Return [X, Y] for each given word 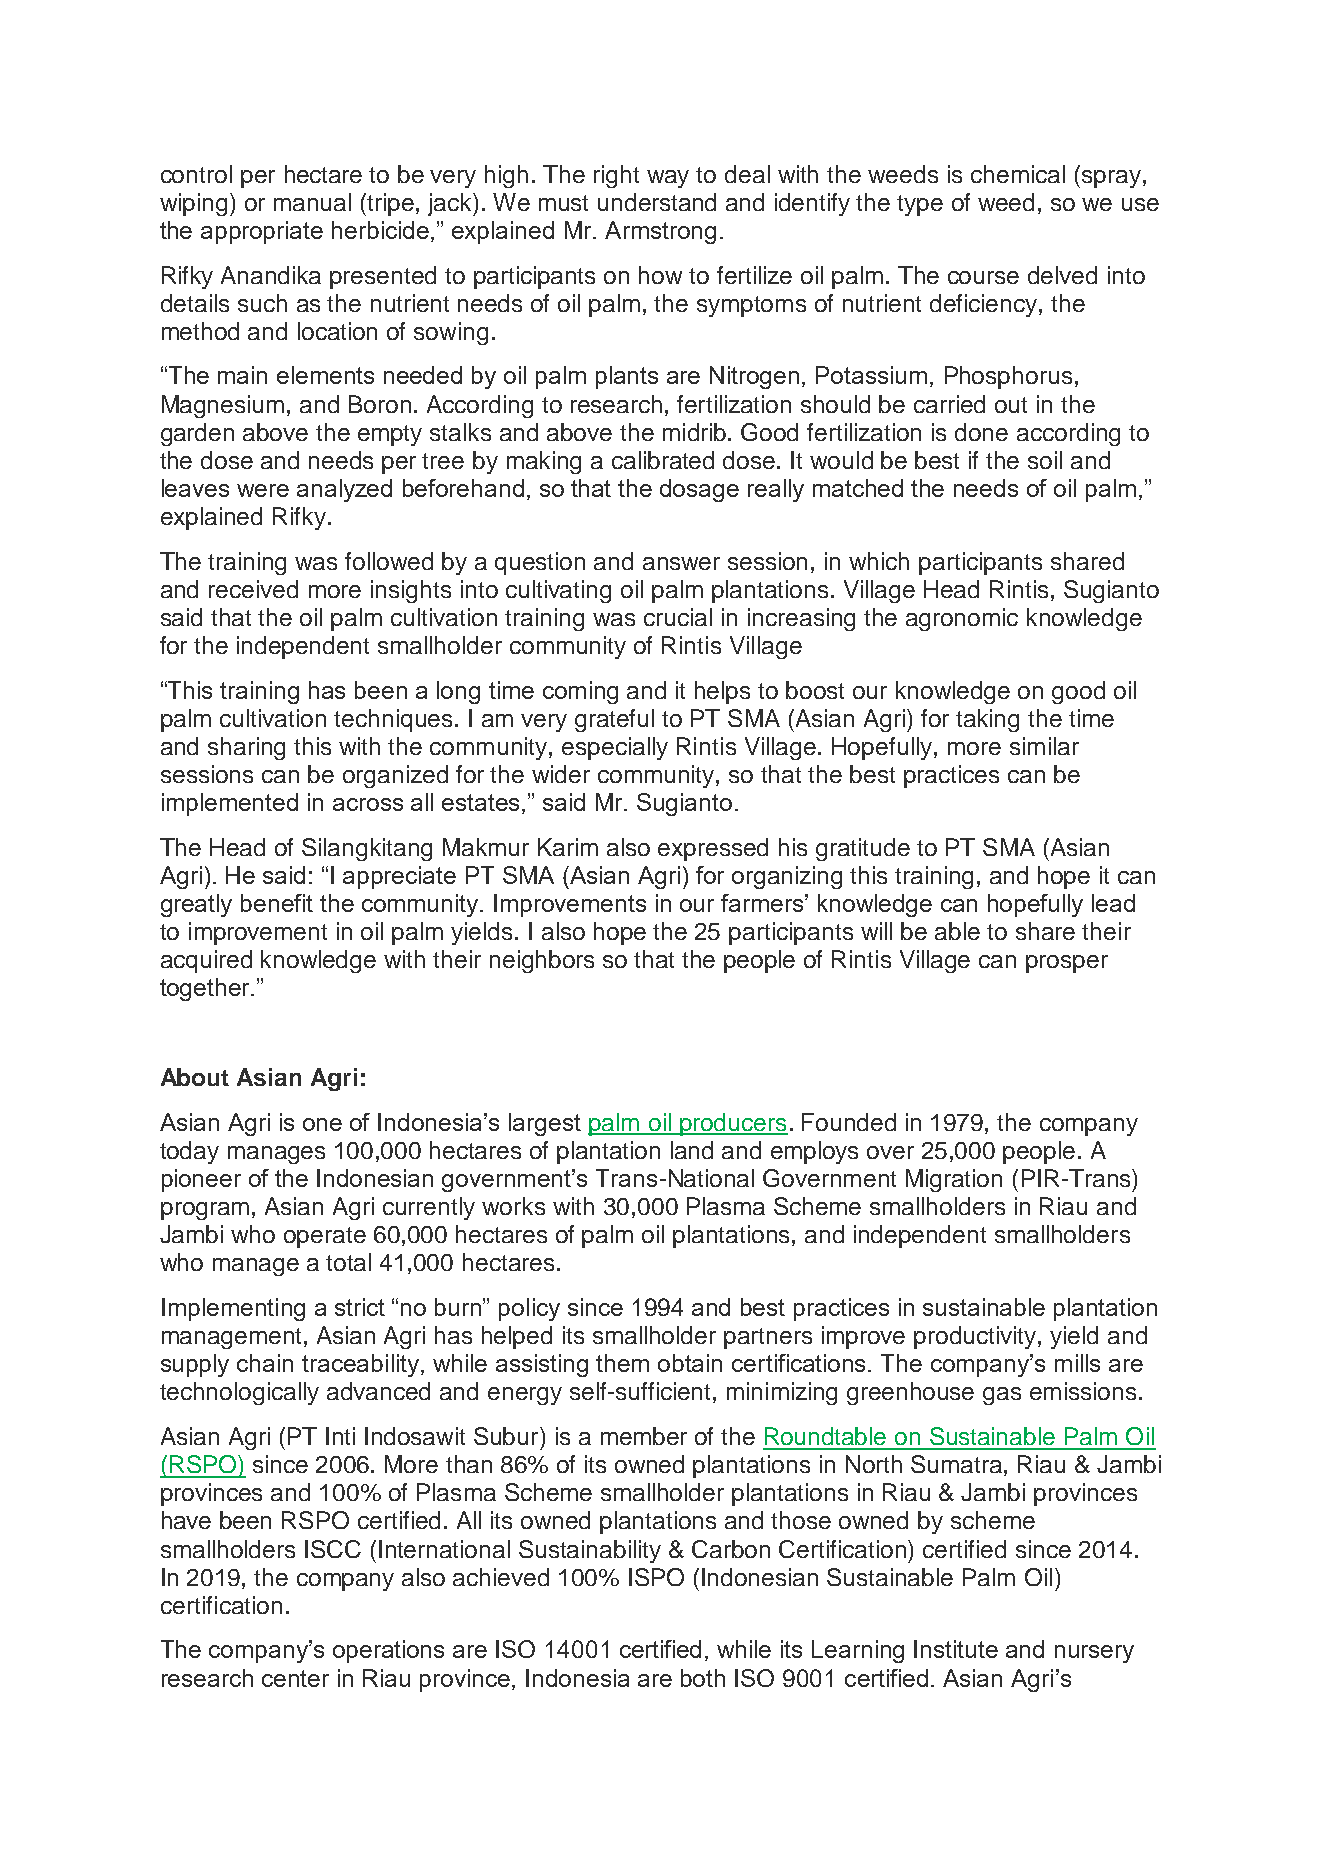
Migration [954, 1180]
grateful [614, 720]
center [295, 1678]
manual [312, 202]
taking [987, 720]
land [692, 1150]
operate [325, 1237]
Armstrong [660, 232]
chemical [1018, 174]
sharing [246, 748]
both [703, 1678]
